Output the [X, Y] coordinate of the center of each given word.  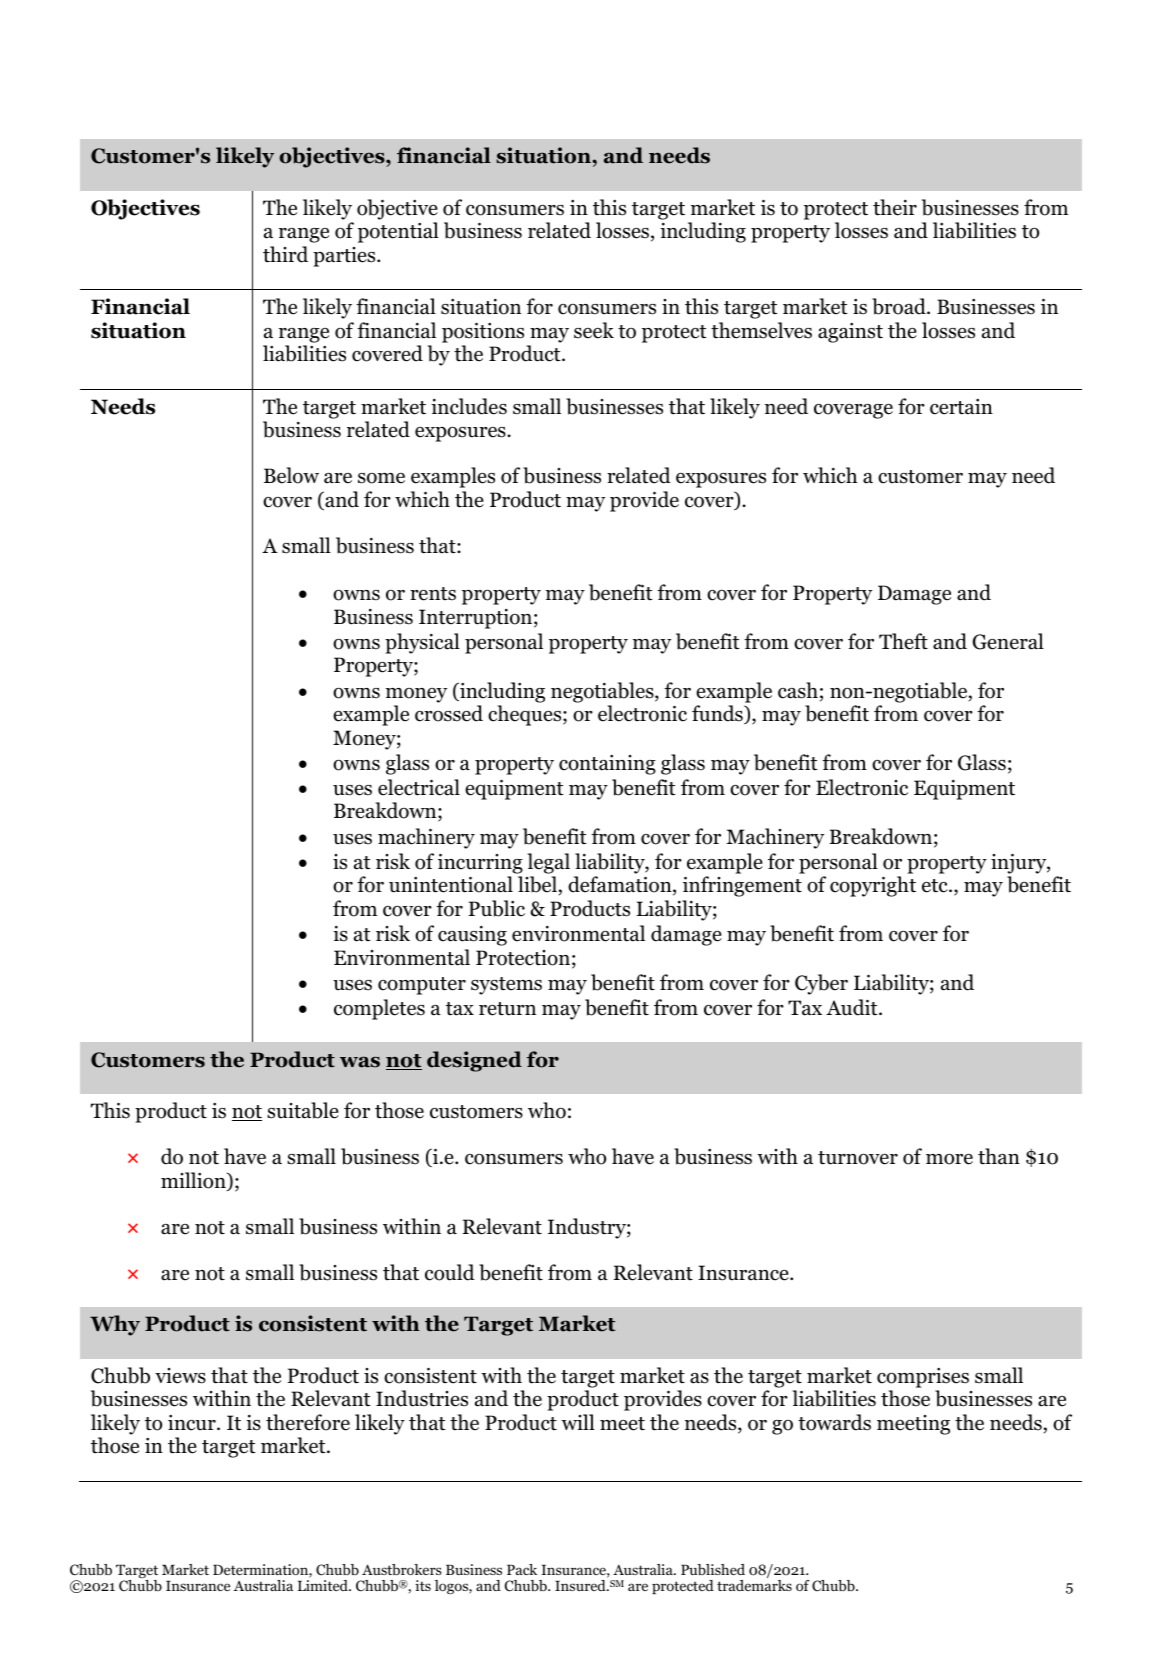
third [285, 254]
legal [549, 863]
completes [379, 1009]
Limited [324, 1585]
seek [594, 330]
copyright [873, 886]
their [895, 207]
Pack [522, 1569]
